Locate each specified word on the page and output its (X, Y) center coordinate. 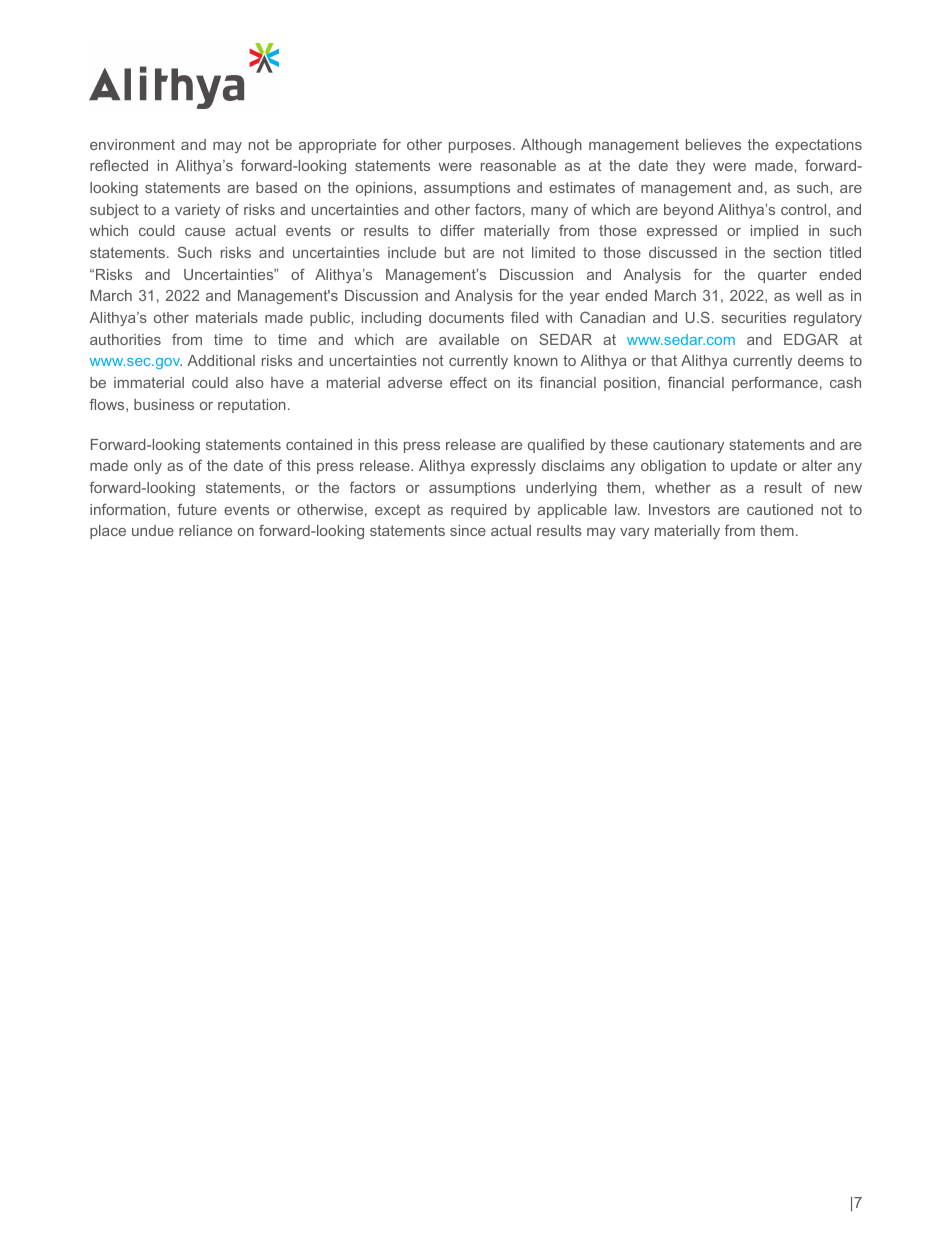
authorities (125, 339)
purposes (481, 147)
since (468, 530)
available (469, 339)
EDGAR (811, 339)
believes (713, 144)
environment (132, 144)
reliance (205, 530)
